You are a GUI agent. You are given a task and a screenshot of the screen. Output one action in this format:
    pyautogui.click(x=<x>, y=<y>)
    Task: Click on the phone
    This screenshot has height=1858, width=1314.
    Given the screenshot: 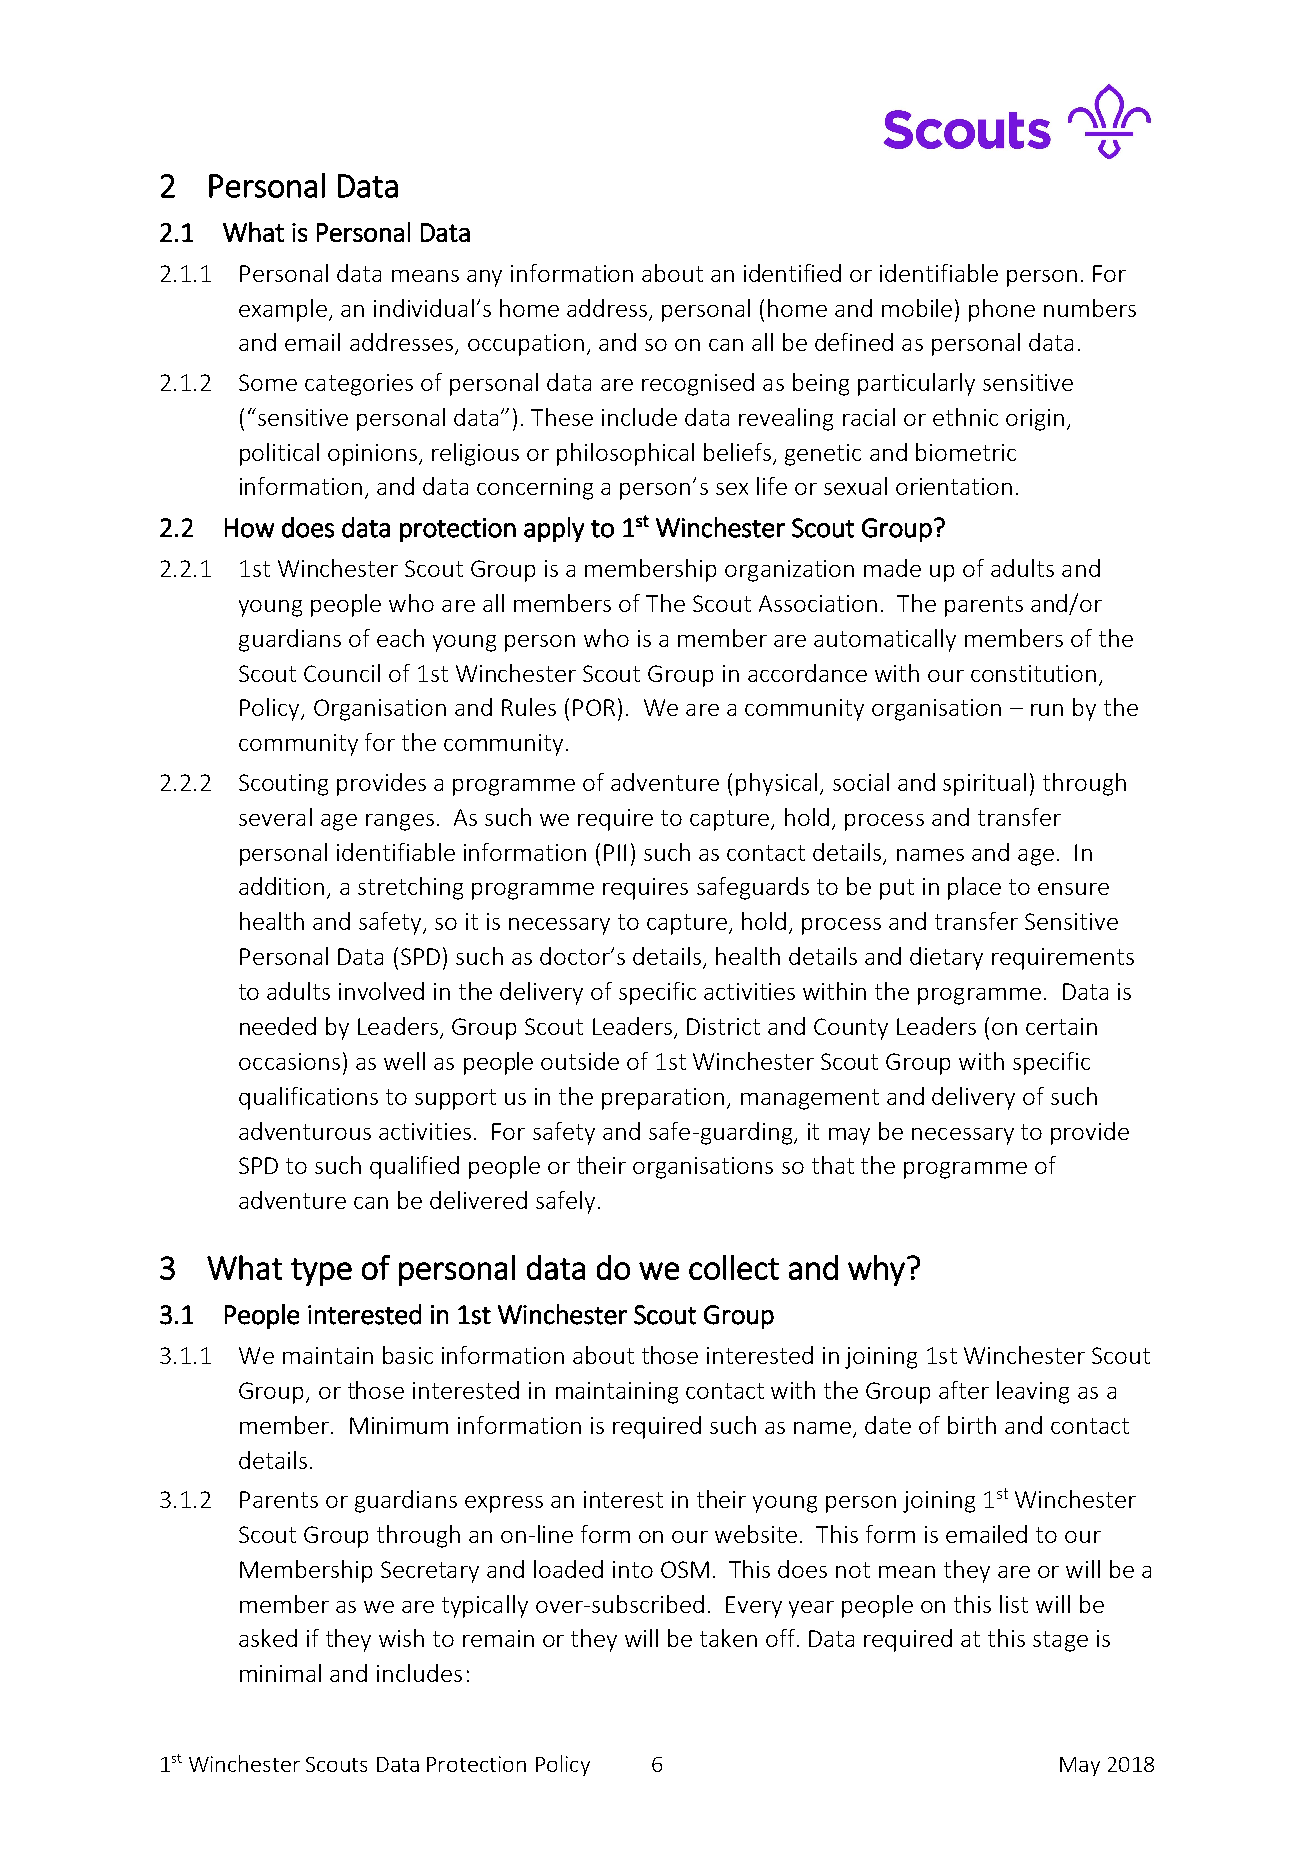 What is the action you would take?
    pyautogui.click(x=1002, y=310)
